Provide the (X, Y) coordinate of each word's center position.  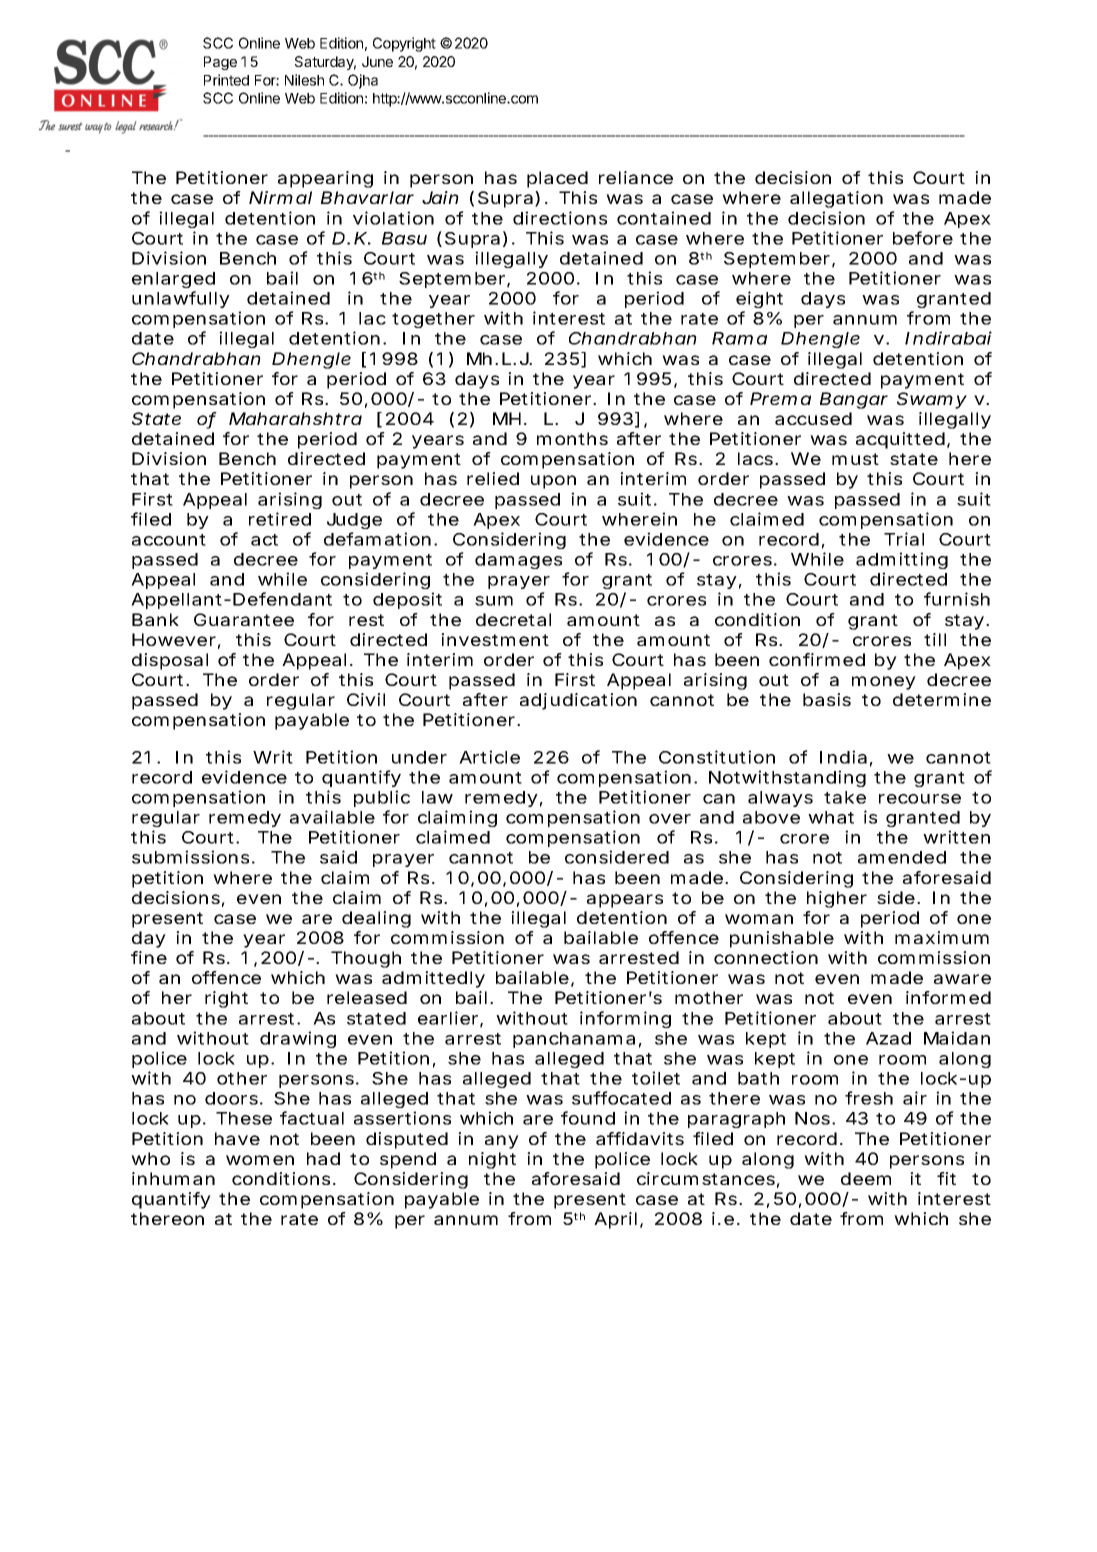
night (492, 1160)
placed (557, 179)
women (260, 1160)
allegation (836, 199)
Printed (226, 80)
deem (866, 1178)
